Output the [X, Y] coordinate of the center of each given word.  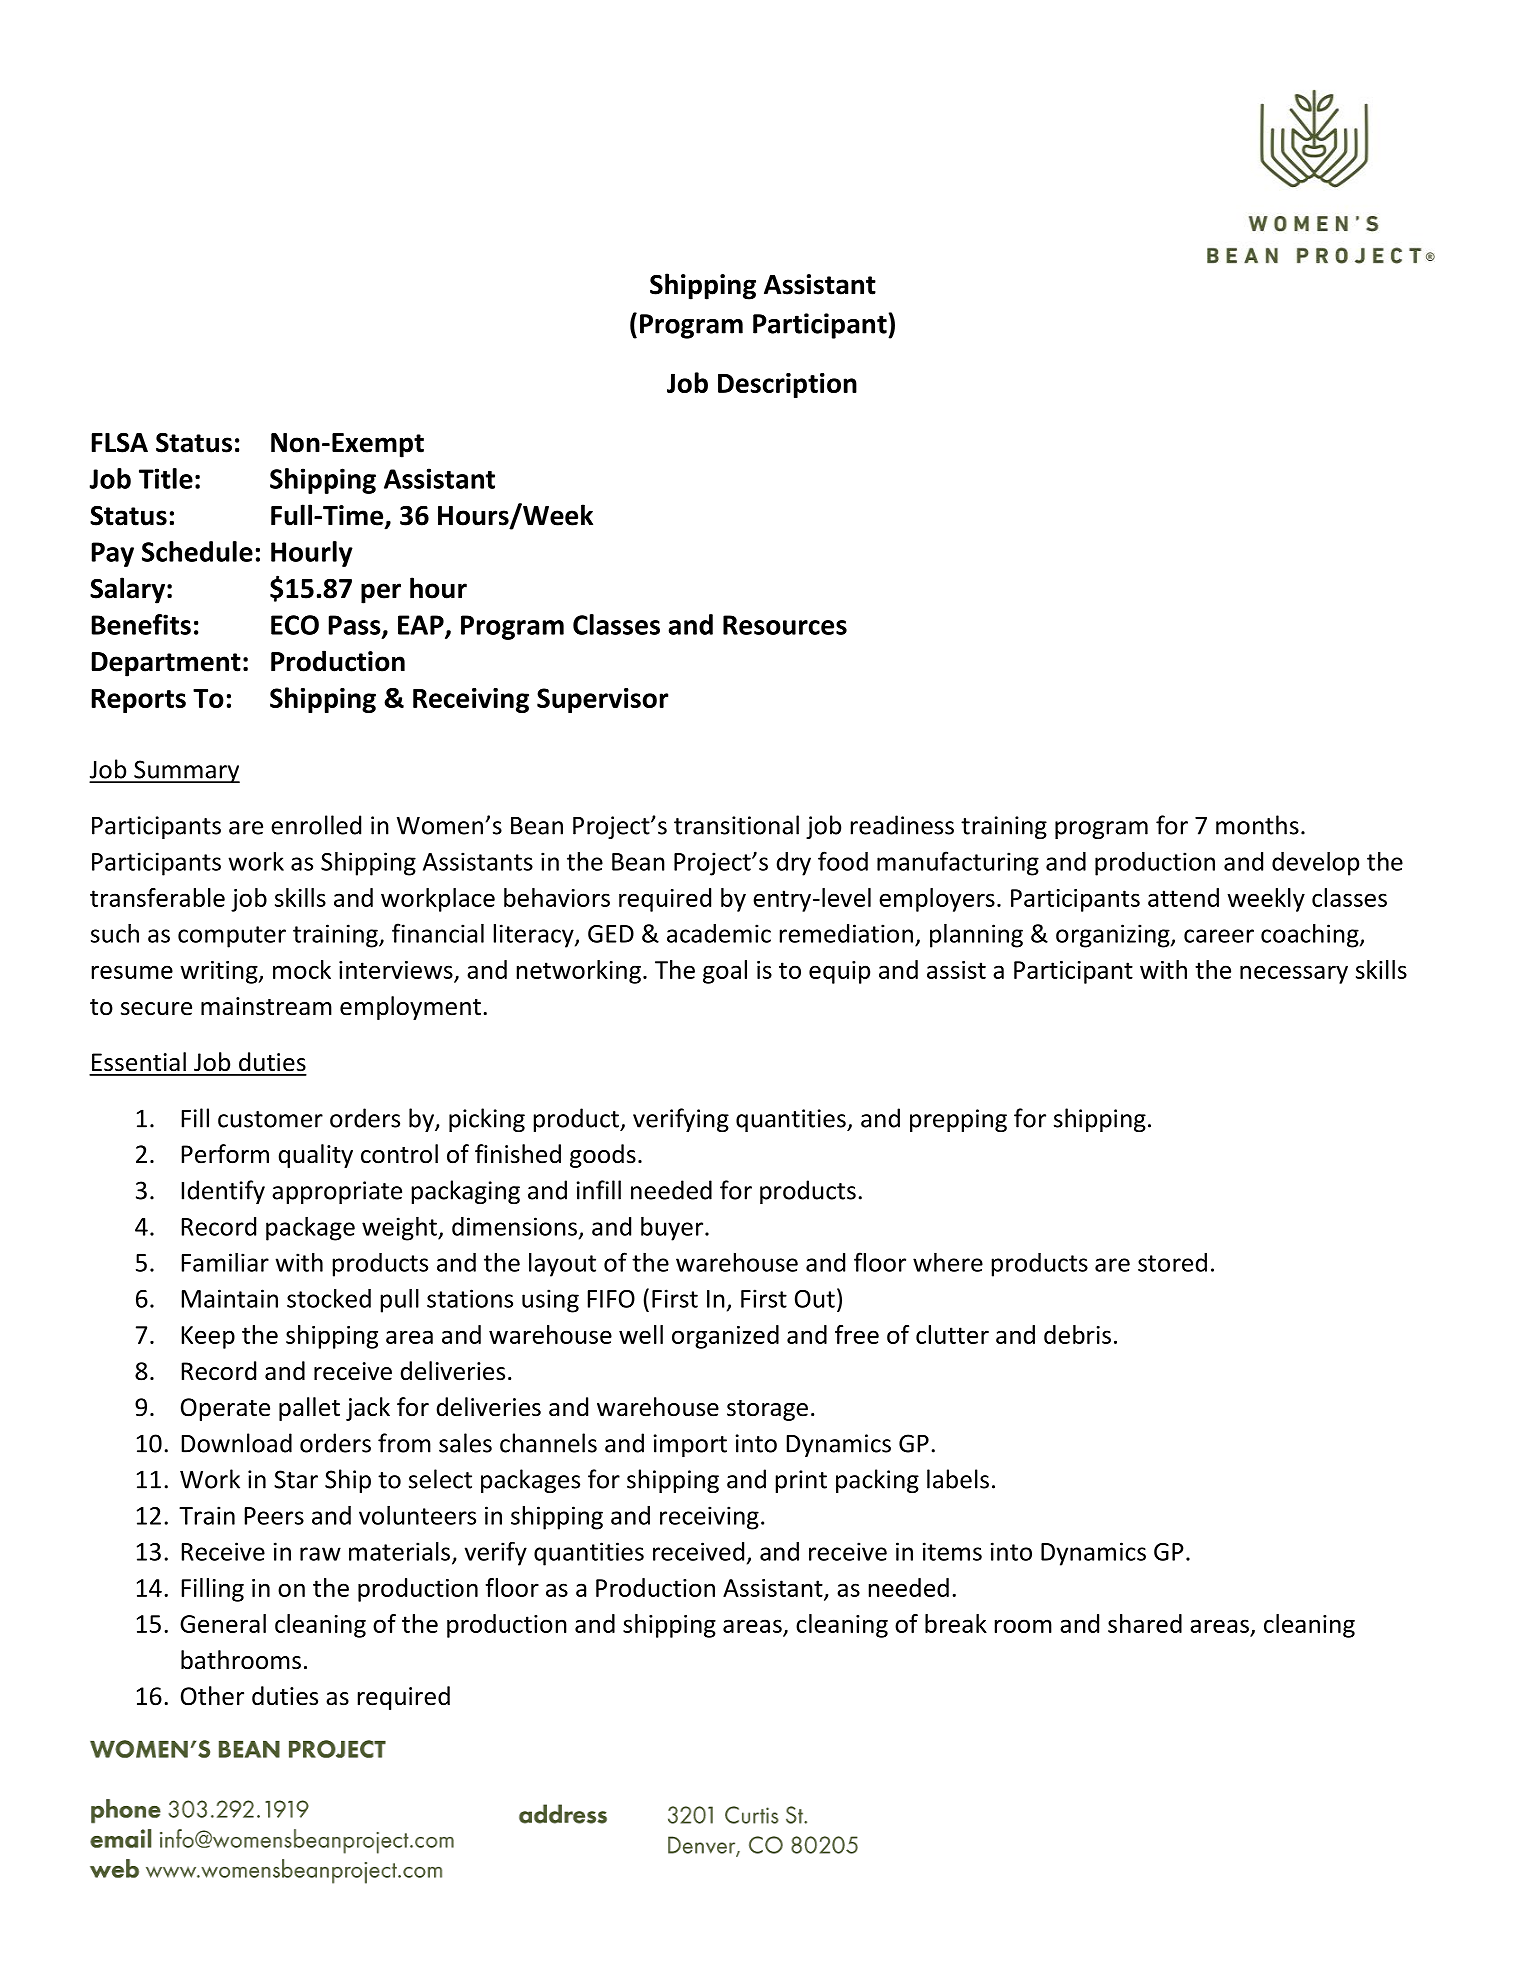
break [956, 1623]
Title [166, 478]
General [223, 1623]
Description [787, 385]
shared [1145, 1623]
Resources [785, 625]
